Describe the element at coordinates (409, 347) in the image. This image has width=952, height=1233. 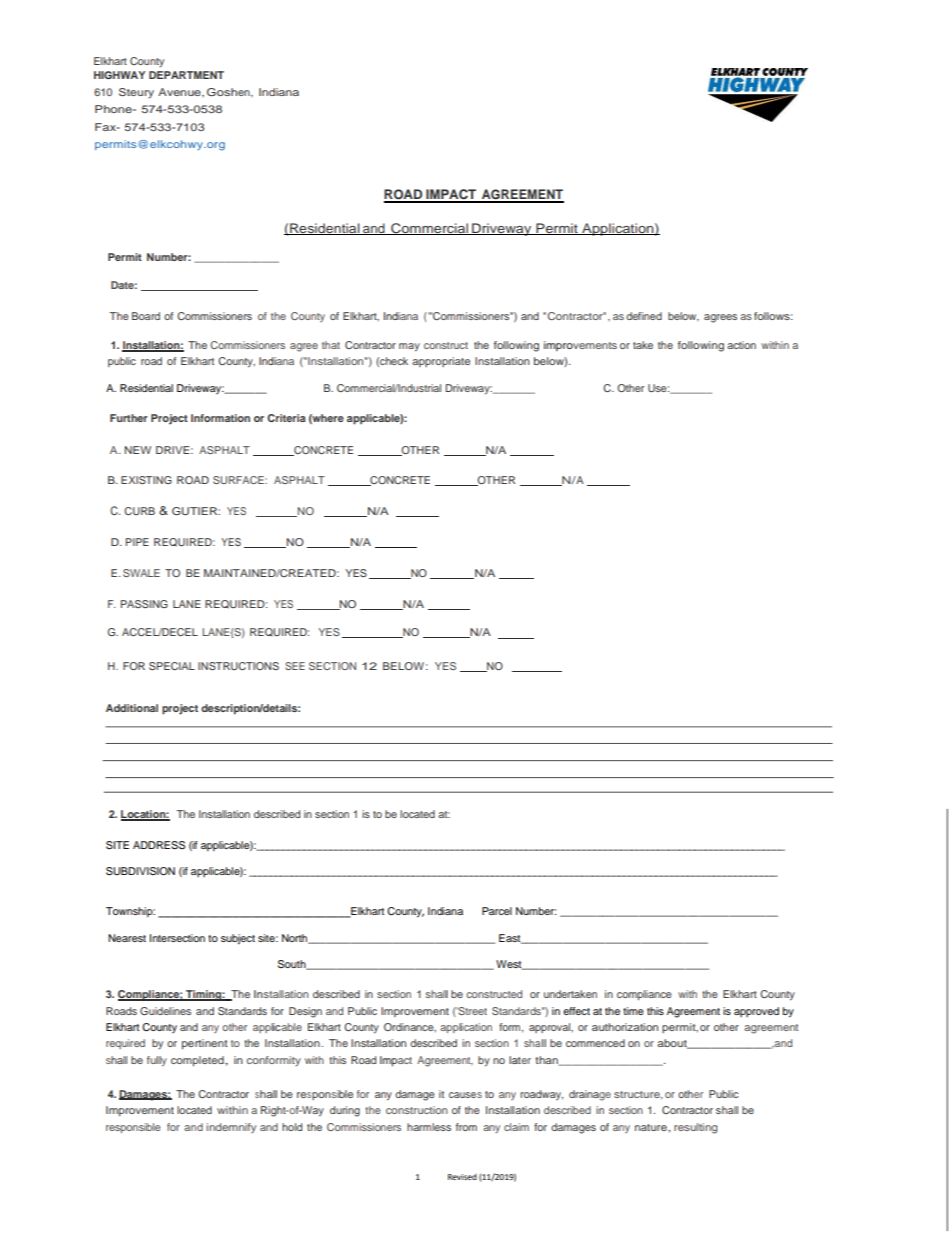
I see `may` at that location.
